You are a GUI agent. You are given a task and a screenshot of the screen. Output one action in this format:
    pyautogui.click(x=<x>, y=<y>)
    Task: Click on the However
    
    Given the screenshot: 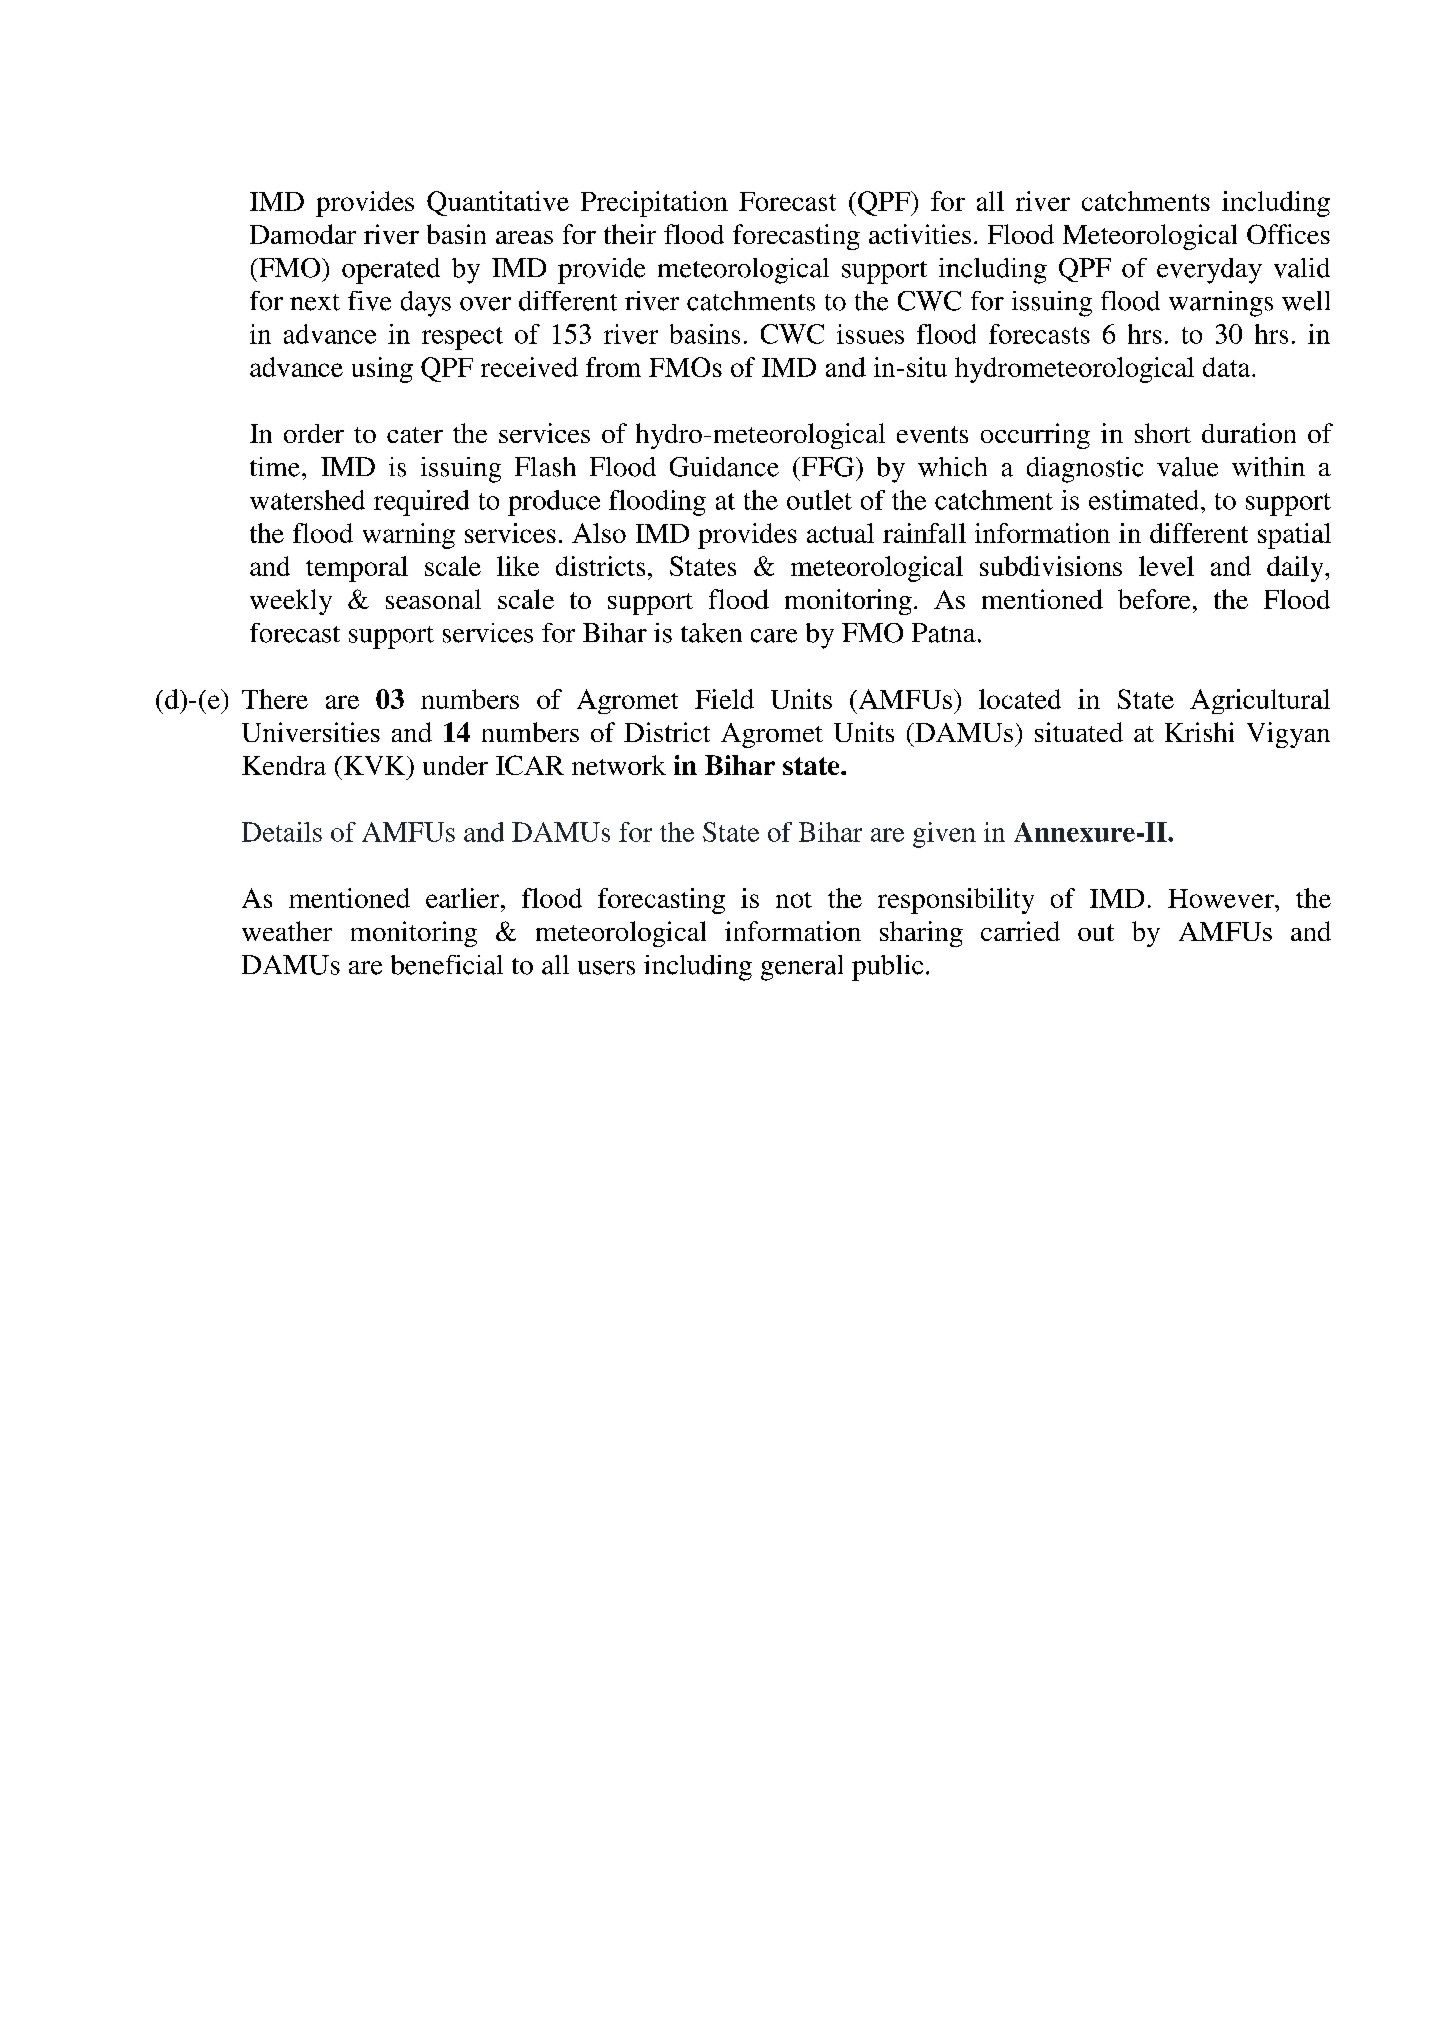 What is the action you would take?
    pyautogui.click(x=1222, y=898)
